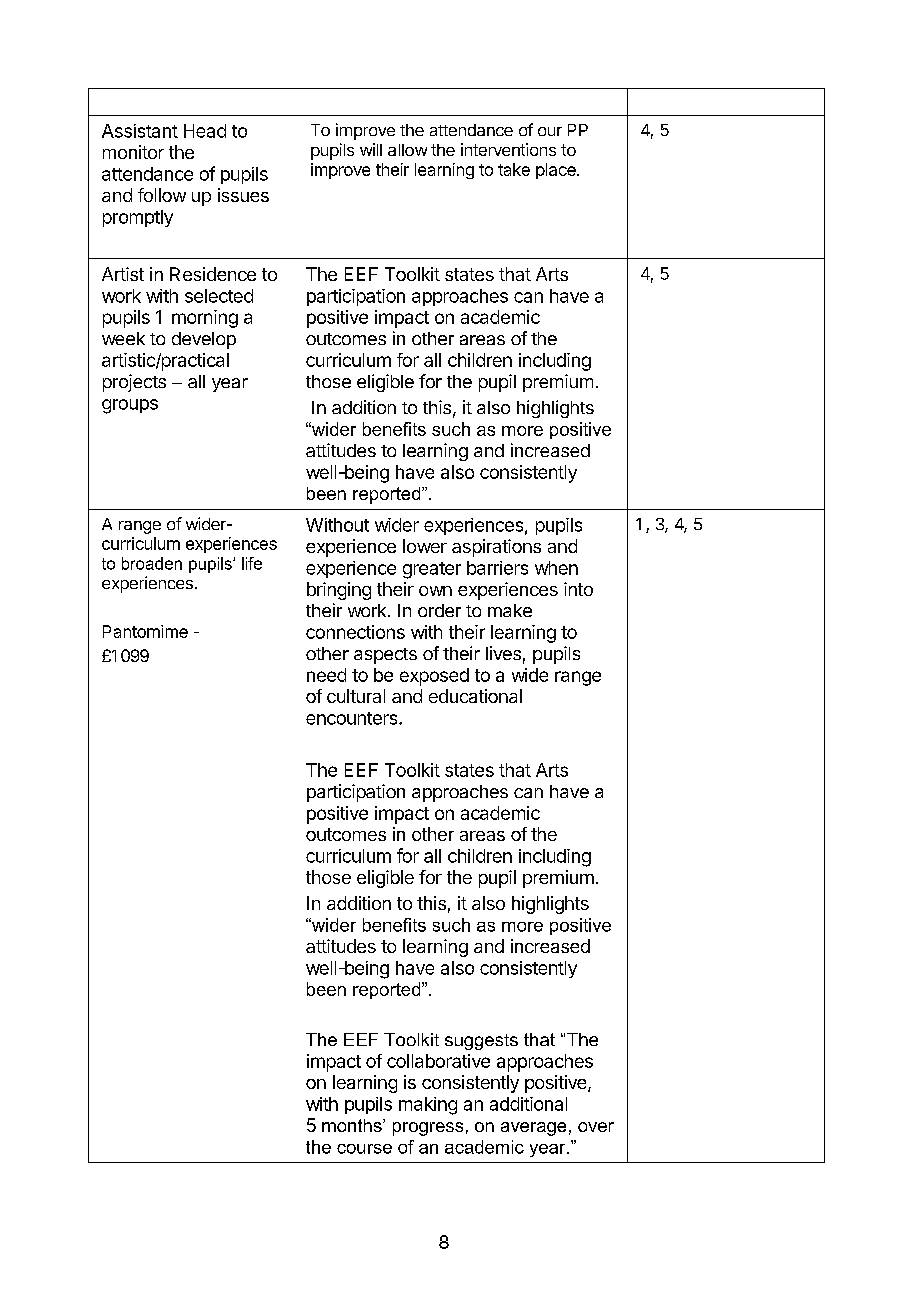 The height and width of the document is (1308, 924). Describe the element at coordinates (438, 1061) in the document. I see `collaborative` at that location.
